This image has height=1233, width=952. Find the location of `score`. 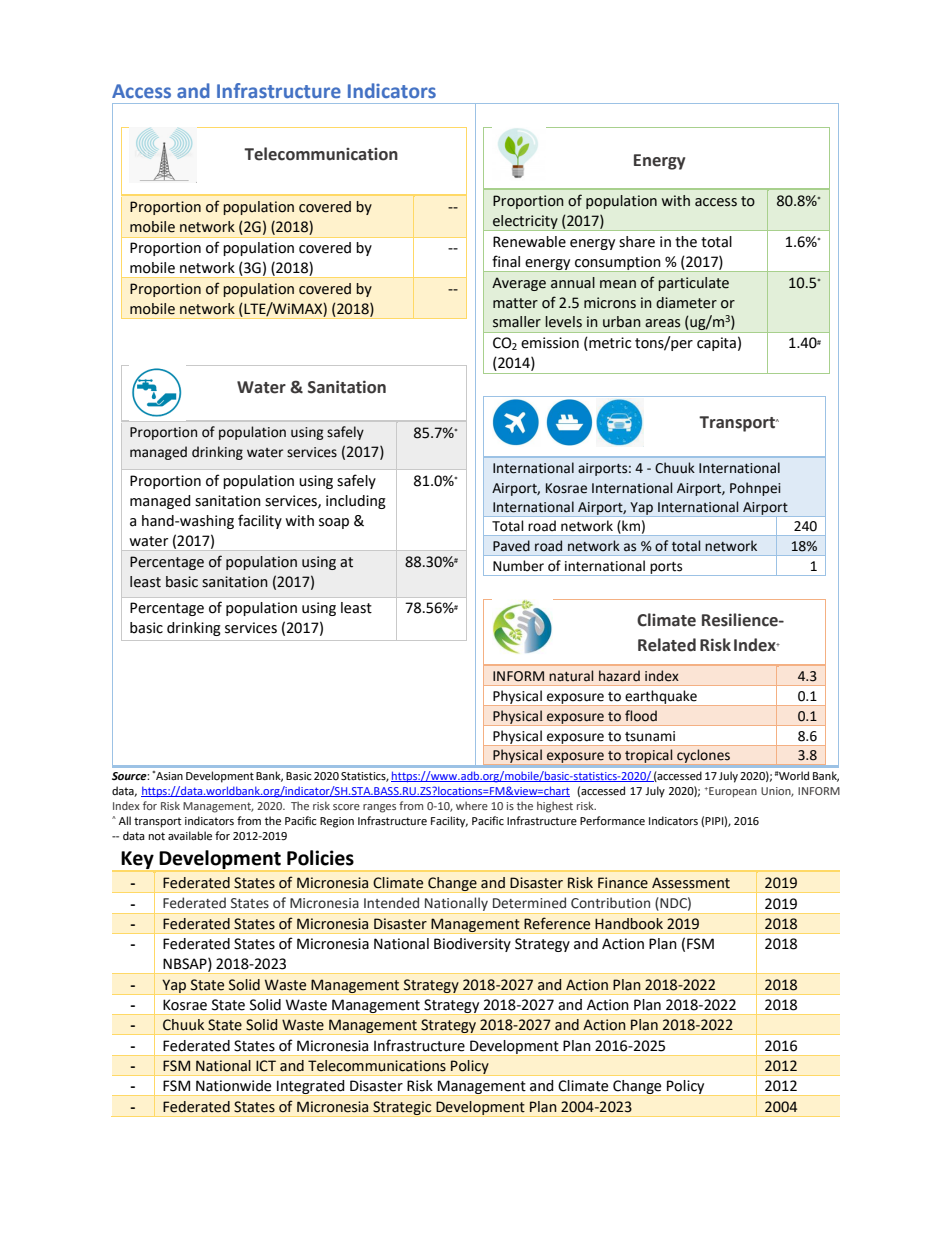

score is located at coordinates (346, 807).
